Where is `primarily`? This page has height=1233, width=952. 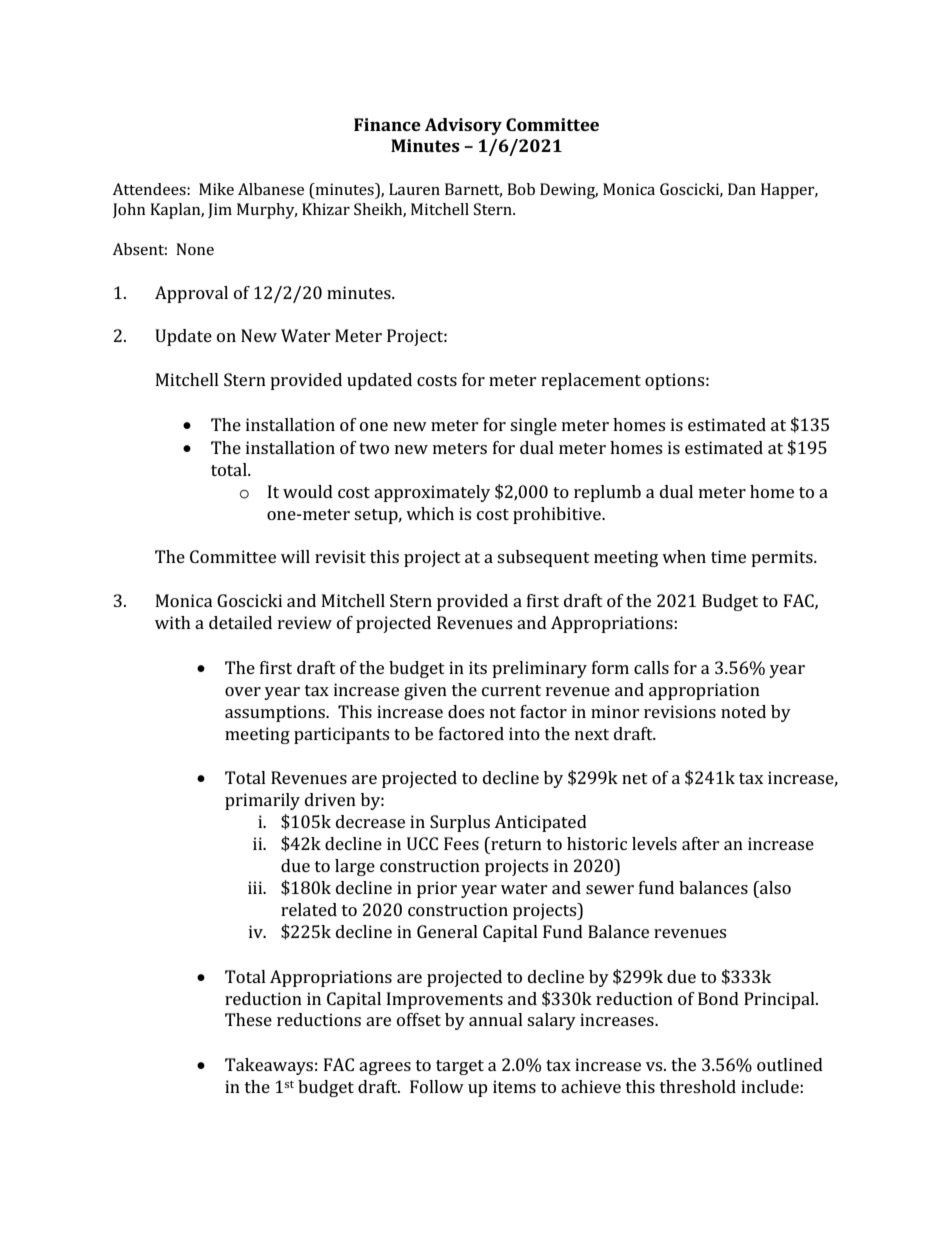 primarily is located at coordinates (262, 801).
